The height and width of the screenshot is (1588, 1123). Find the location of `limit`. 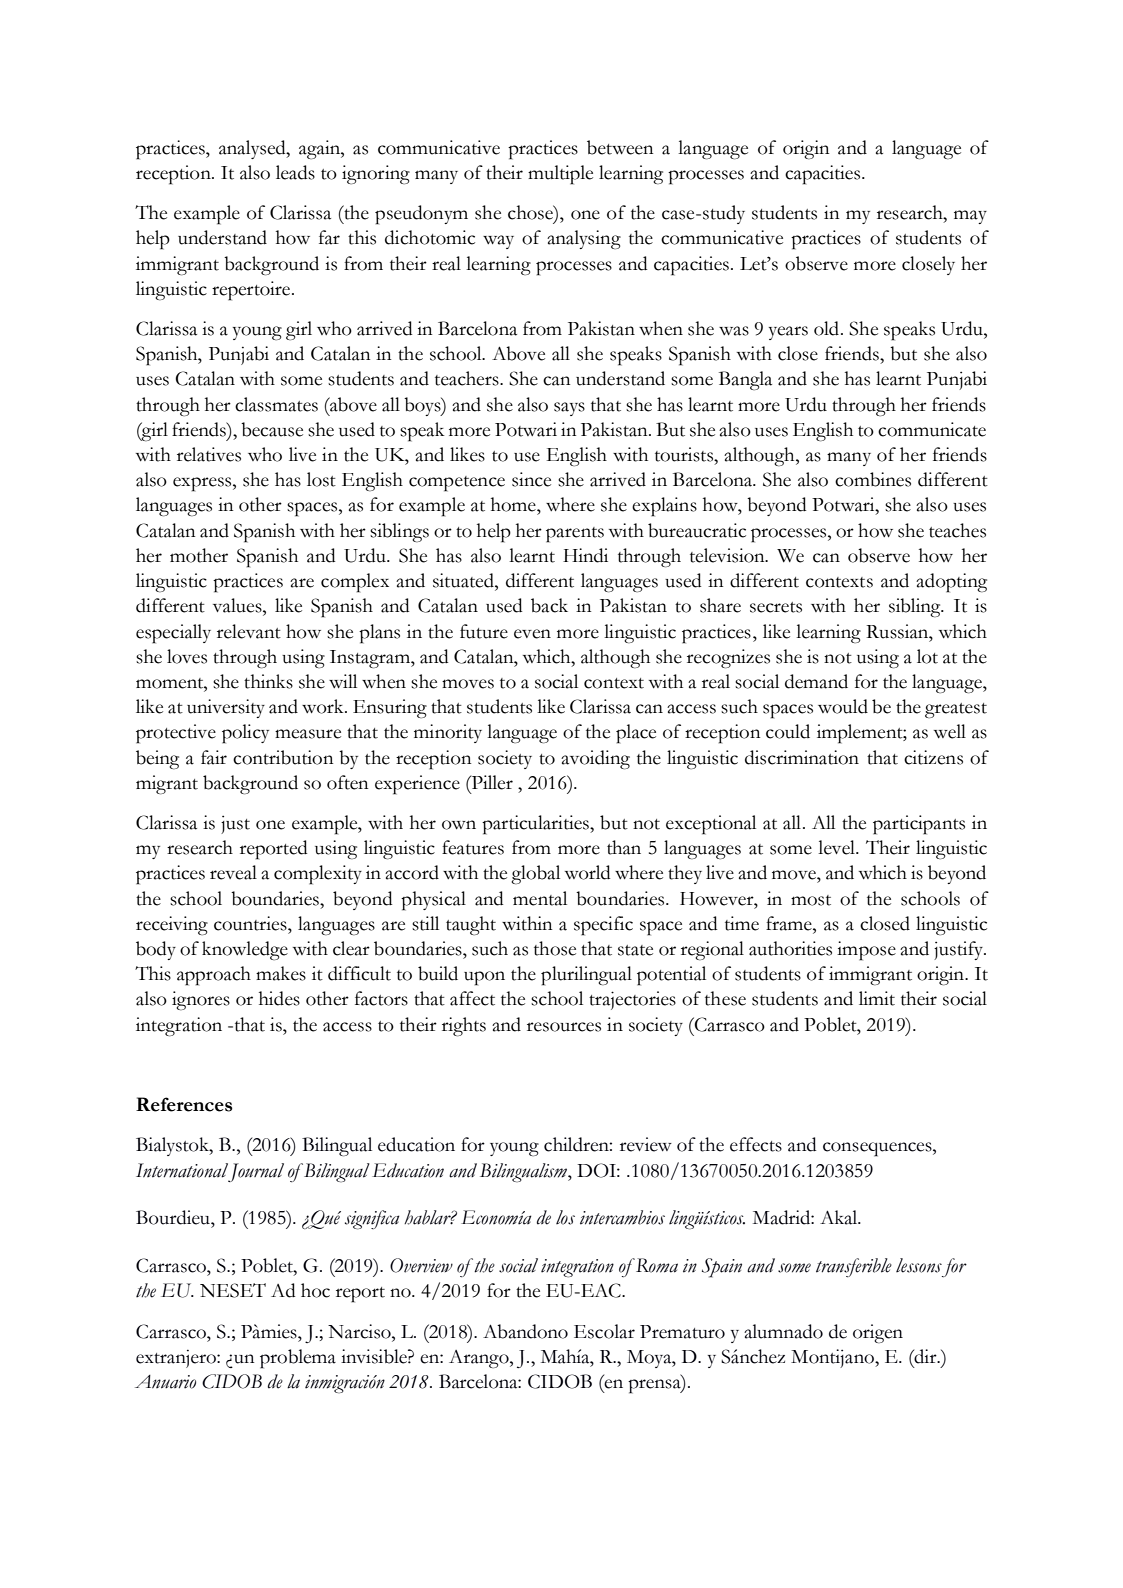

limit is located at coordinates (877, 998).
